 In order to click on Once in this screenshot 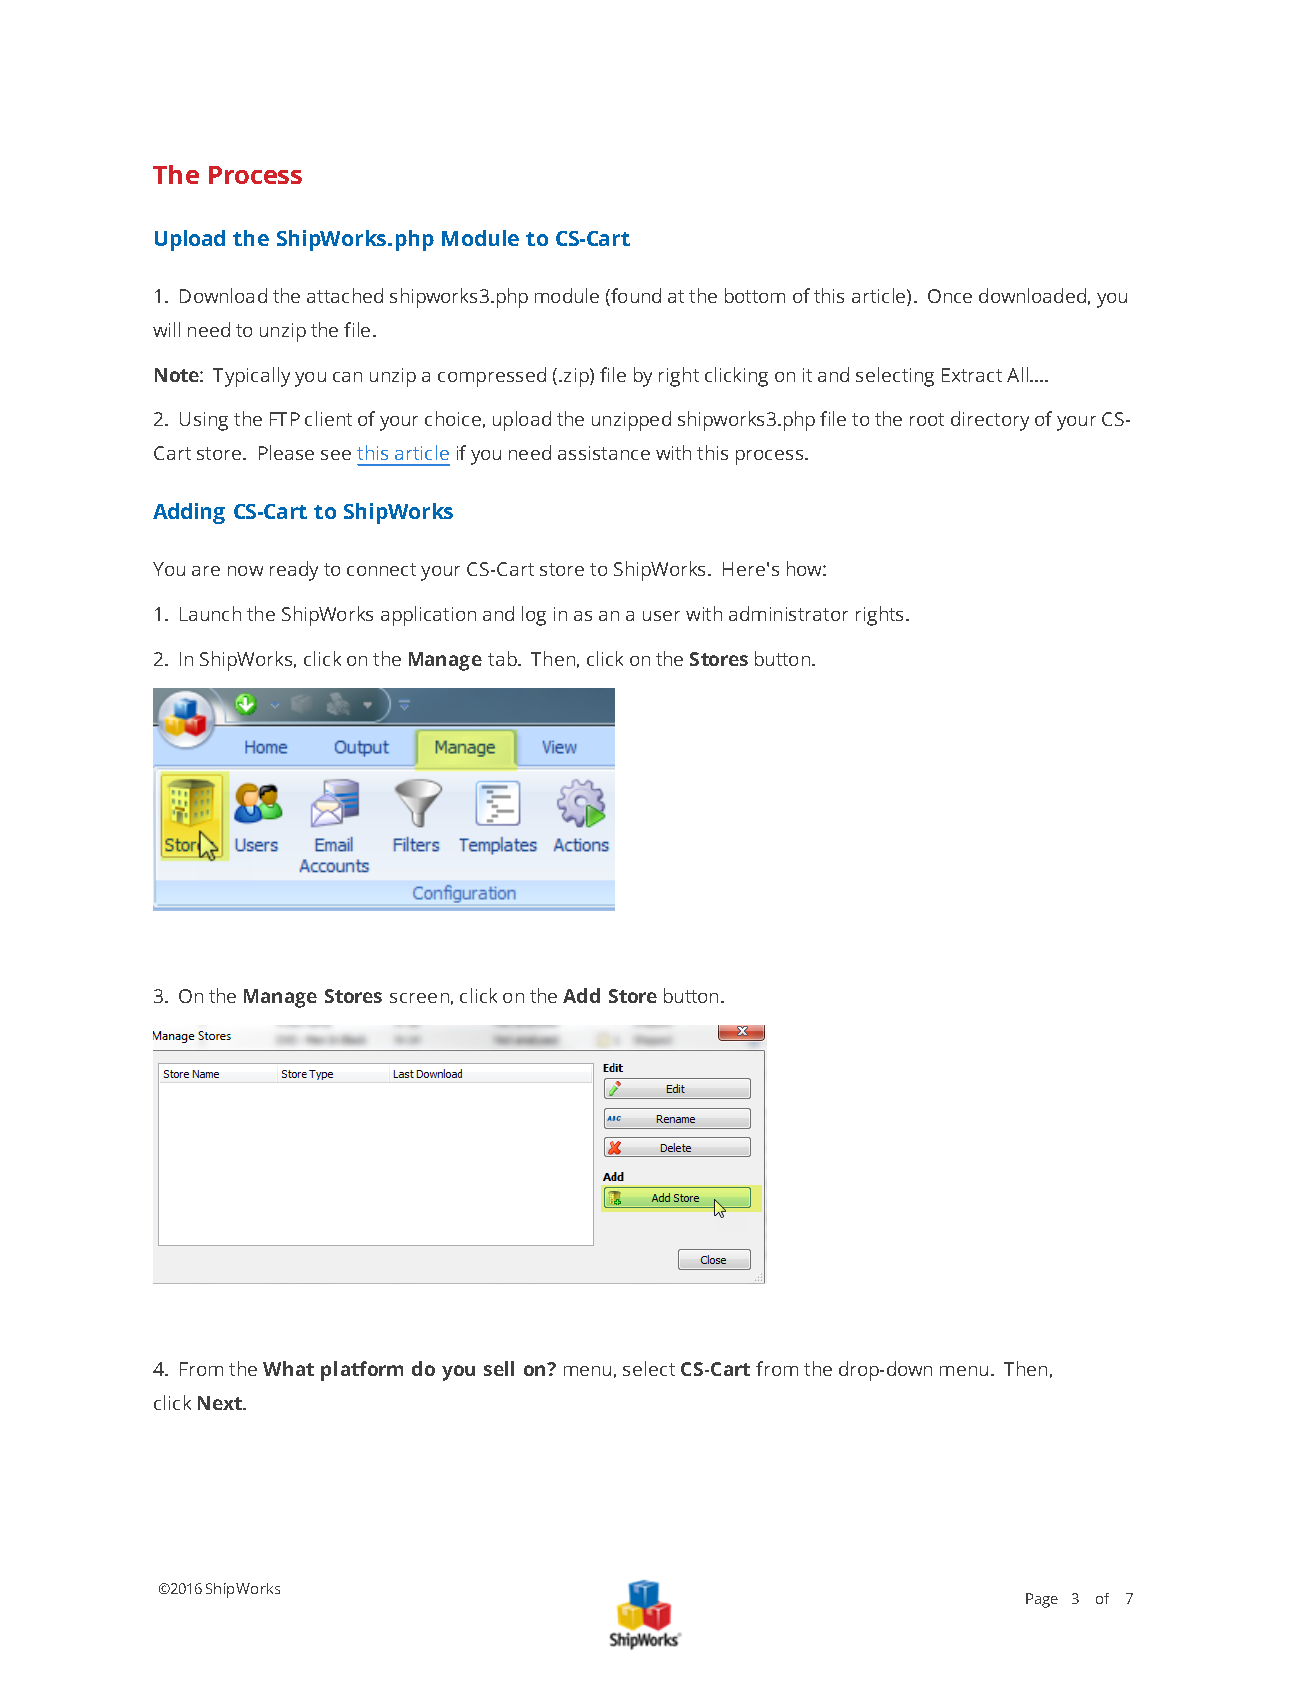, I will do `click(950, 296)`.
